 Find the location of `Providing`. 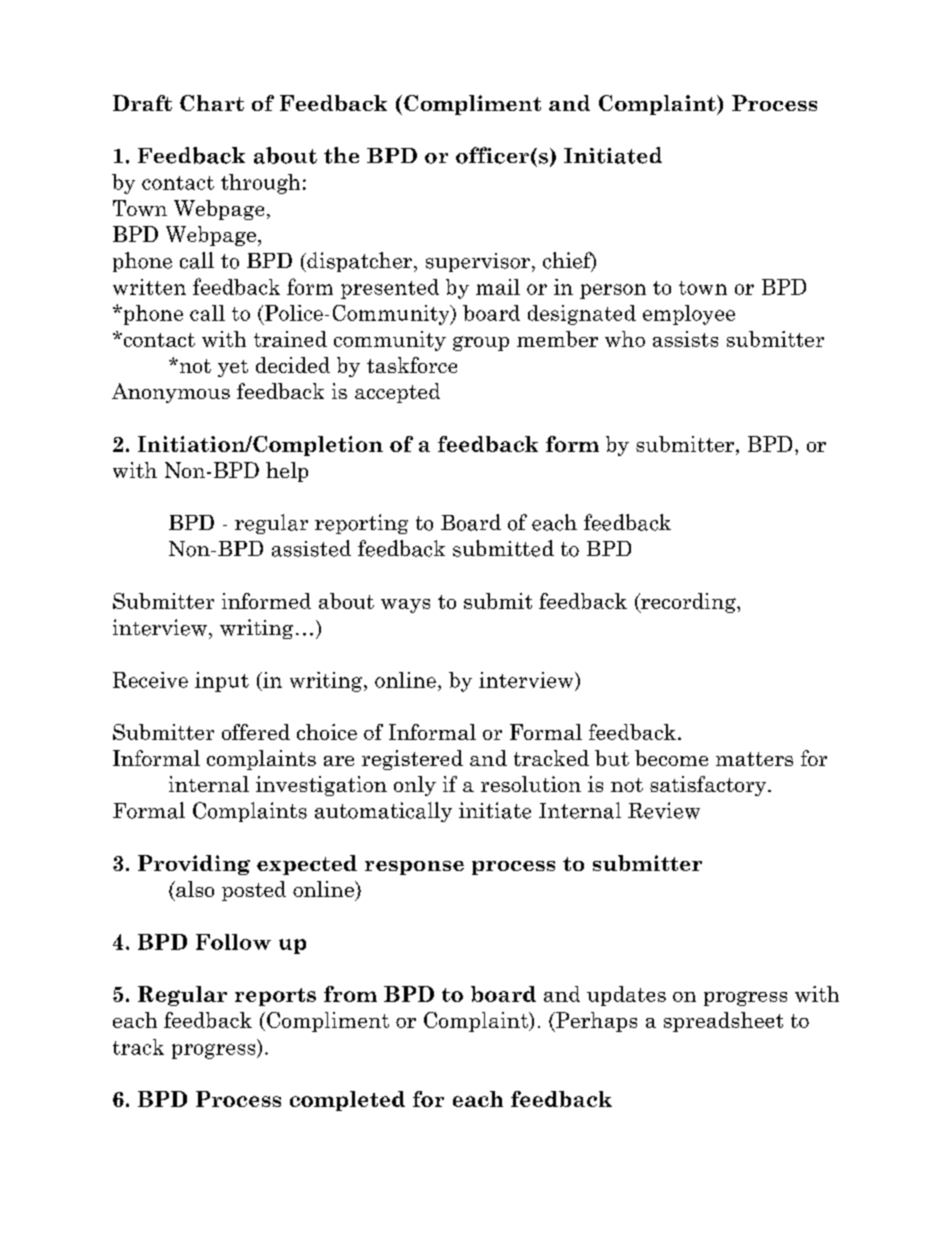

Providing is located at coordinates (194, 865).
